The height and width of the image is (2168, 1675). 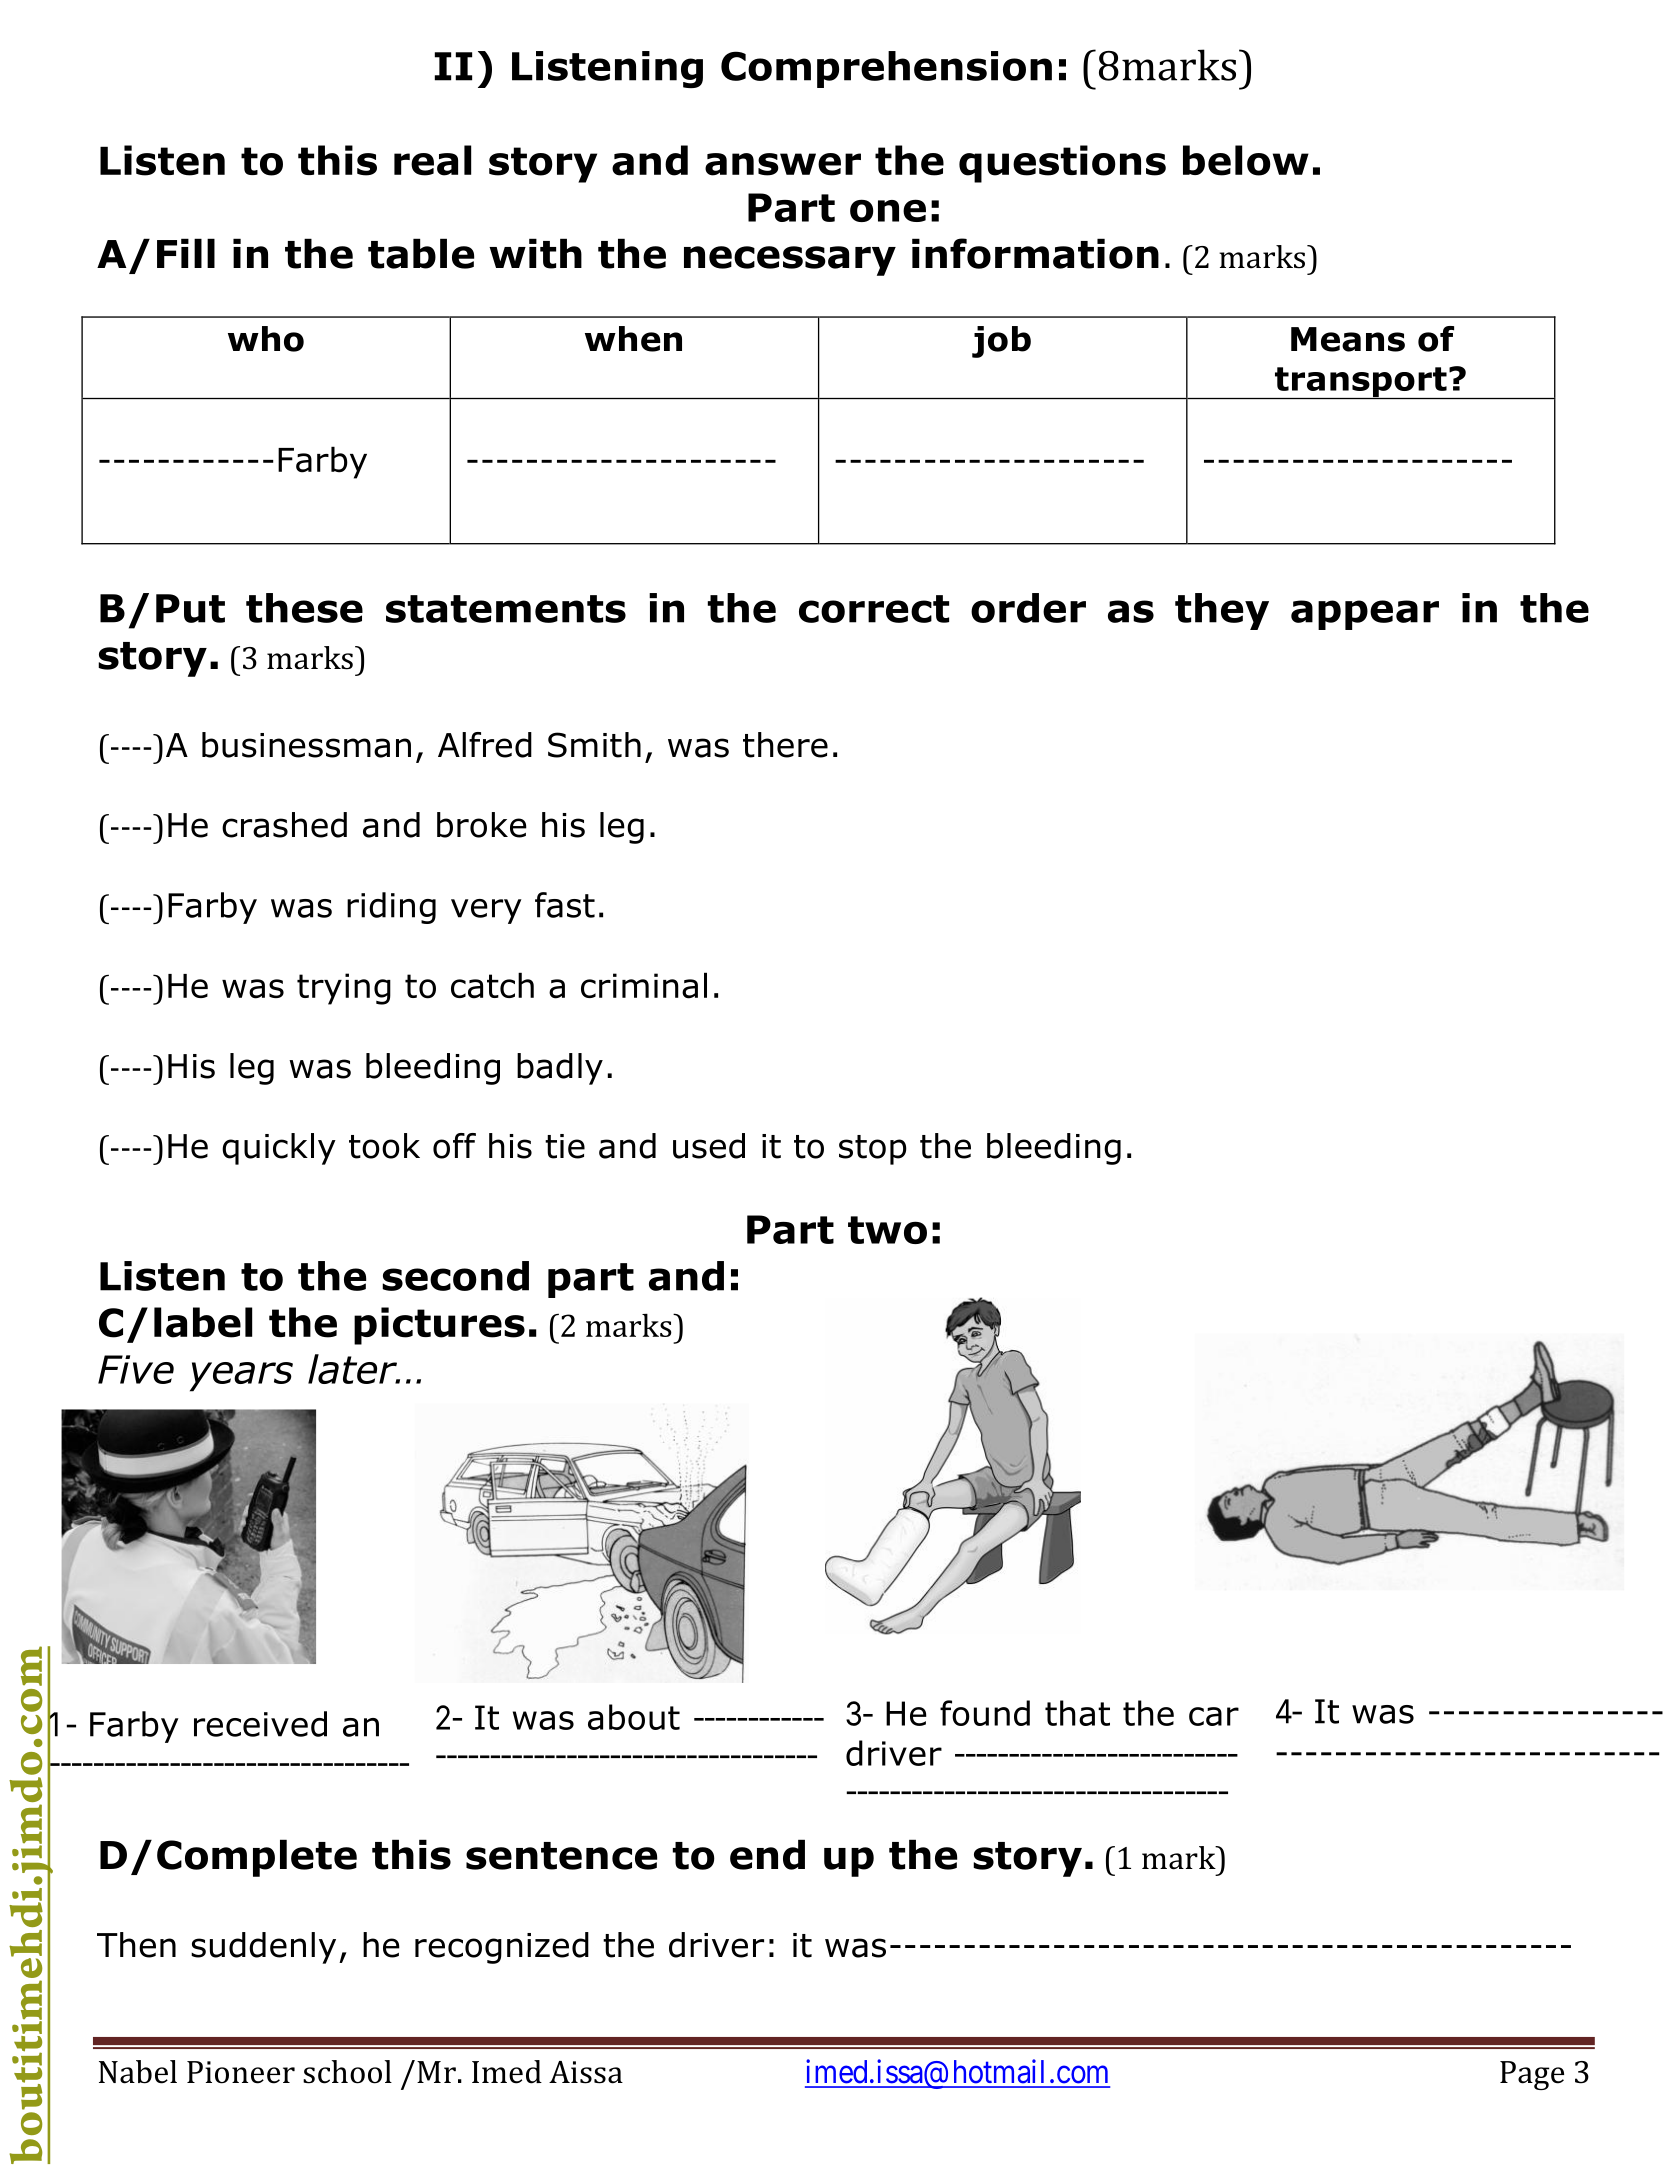 What do you see at coordinates (1365, 615) in the image?
I see `appear` at bounding box center [1365, 615].
